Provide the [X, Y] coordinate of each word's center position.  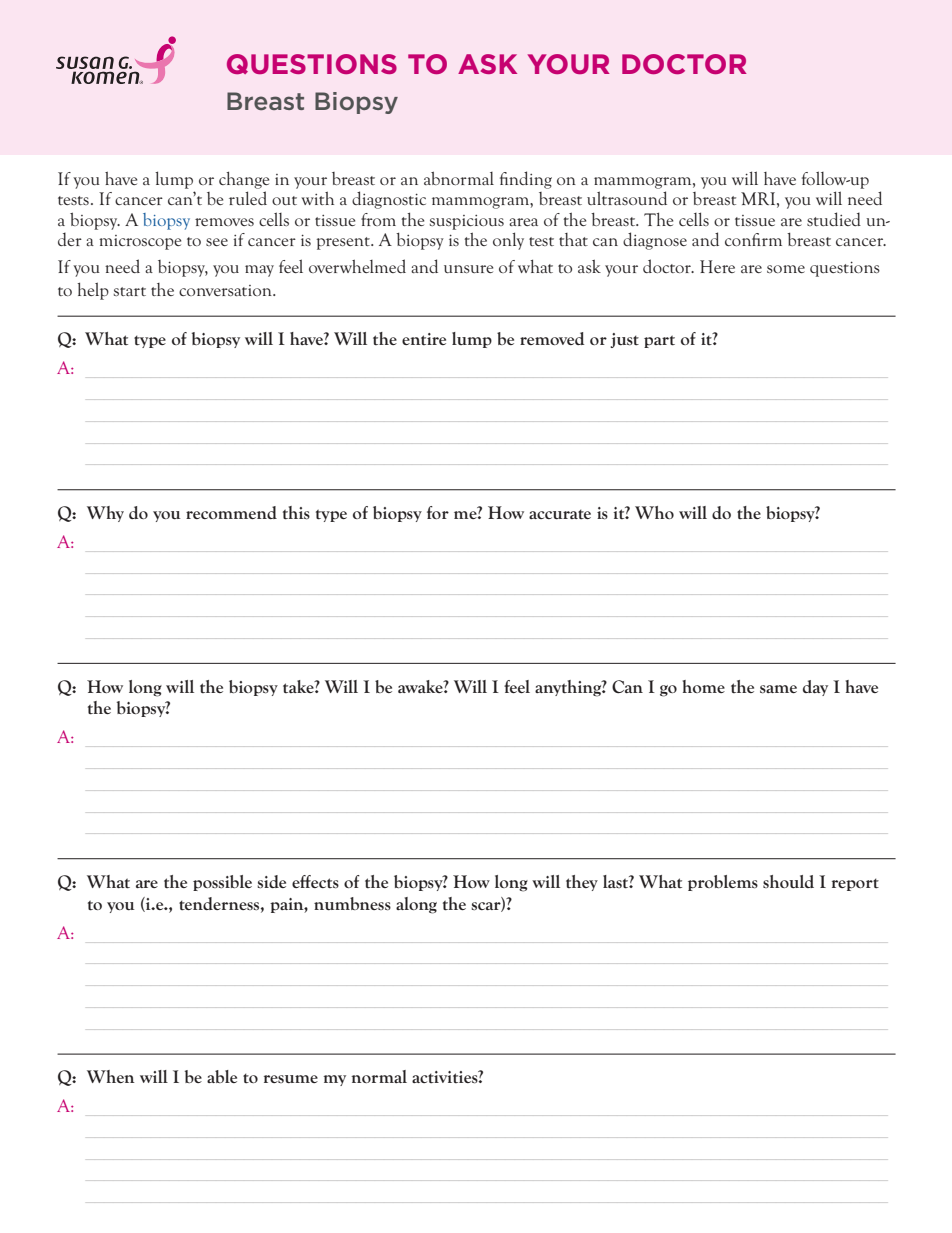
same [778, 689]
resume [291, 1079]
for [438, 512]
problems [723, 883]
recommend [231, 512]
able [222, 1076]
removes [224, 222]
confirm [753, 239]
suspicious [467, 222]
